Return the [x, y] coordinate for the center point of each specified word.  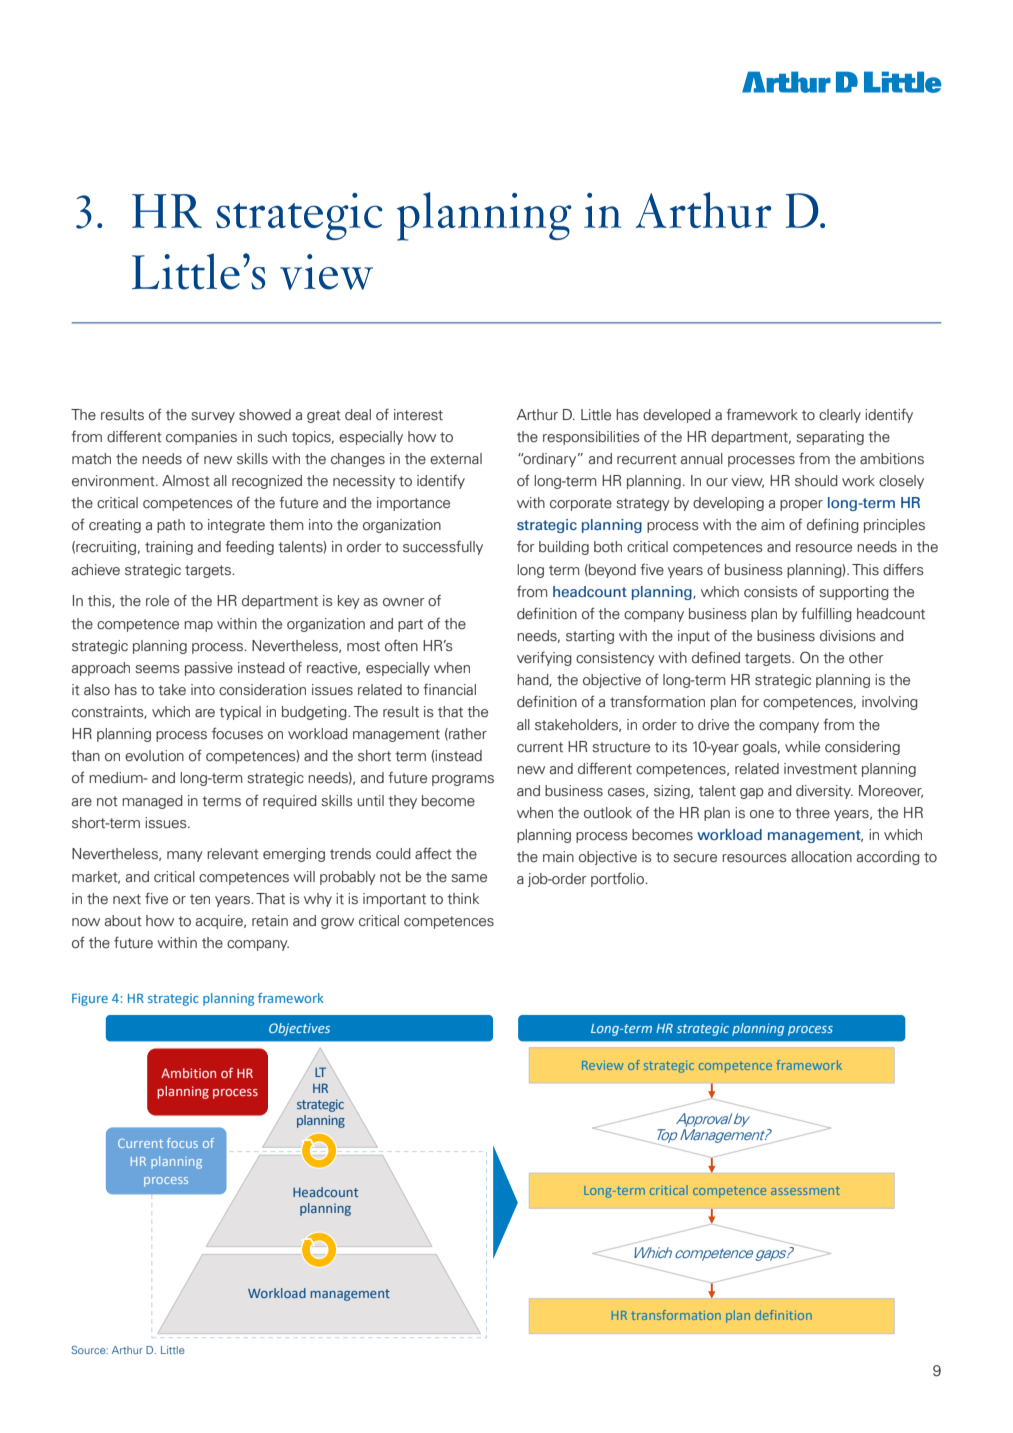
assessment [805, 1190]
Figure [90, 999]
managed [152, 802]
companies [201, 438]
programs [463, 780]
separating [830, 438]
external [456, 459]
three [812, 813]
